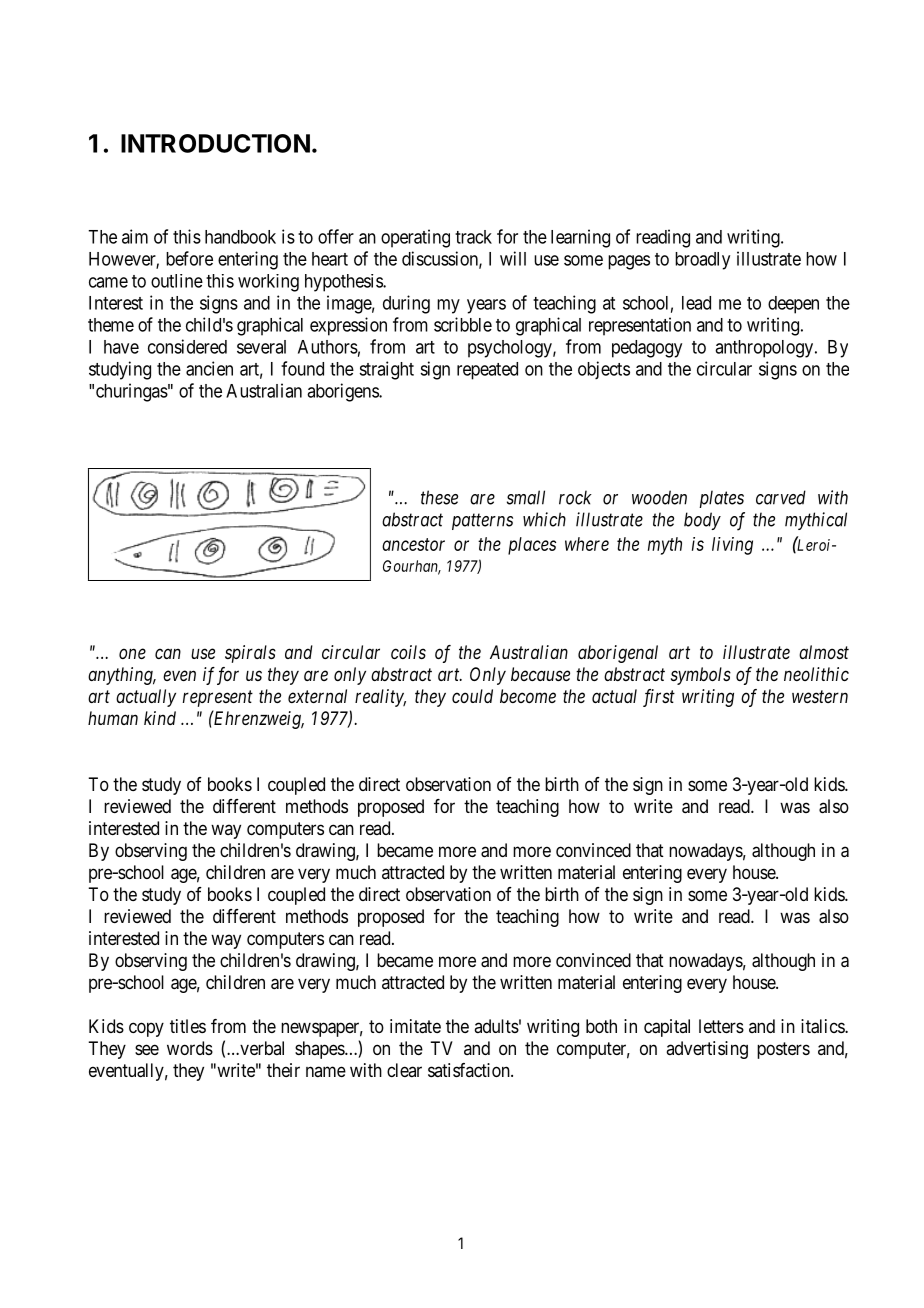 The image size is (924, 1308). I want to click on words, so click(190, 1048).
